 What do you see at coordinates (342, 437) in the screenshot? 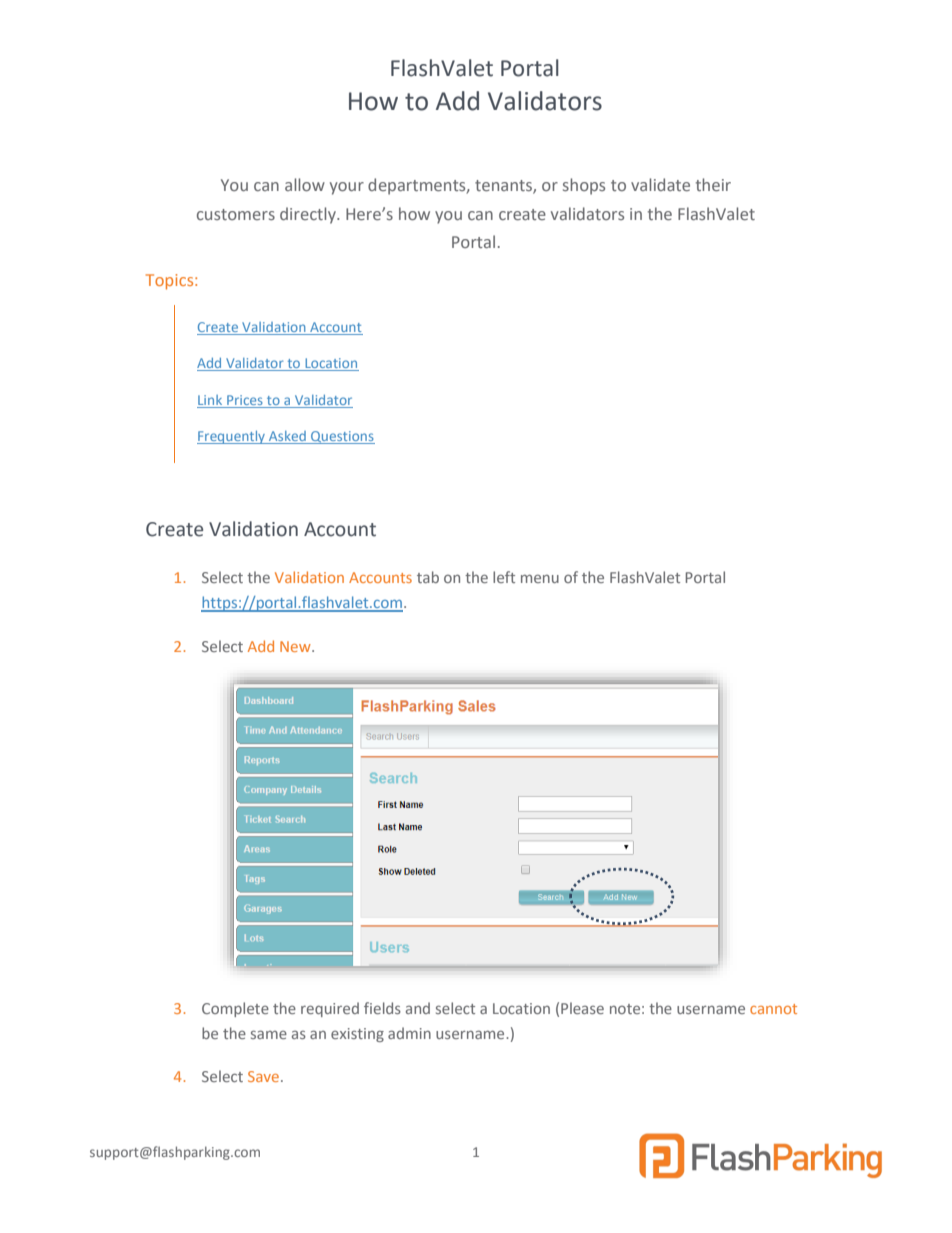
I see `Questions` at bounding box center [342, 437].
